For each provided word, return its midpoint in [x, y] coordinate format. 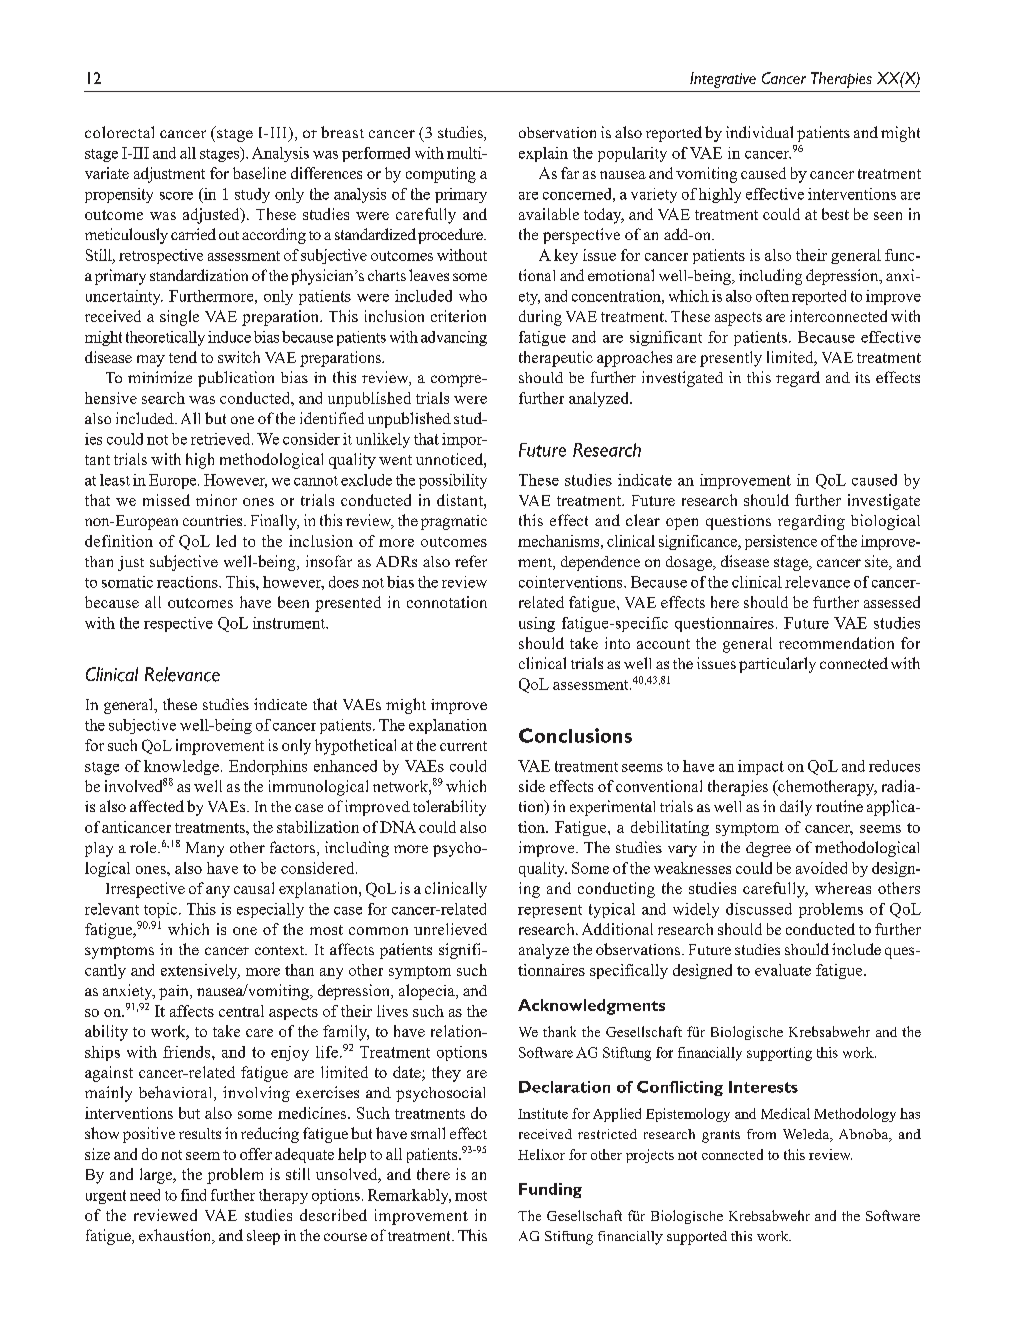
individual [759, 132]
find [193, 1195]
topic [162, 910]
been [293, 602]
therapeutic [556, 359]
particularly [777, 665]
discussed [759, 909]
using [537, 624]
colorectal [119, 132]
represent [550, 911]
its [862, 377]
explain [543, 154]
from [761, 1134]
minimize [160, 377]
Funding [550, 1190]
